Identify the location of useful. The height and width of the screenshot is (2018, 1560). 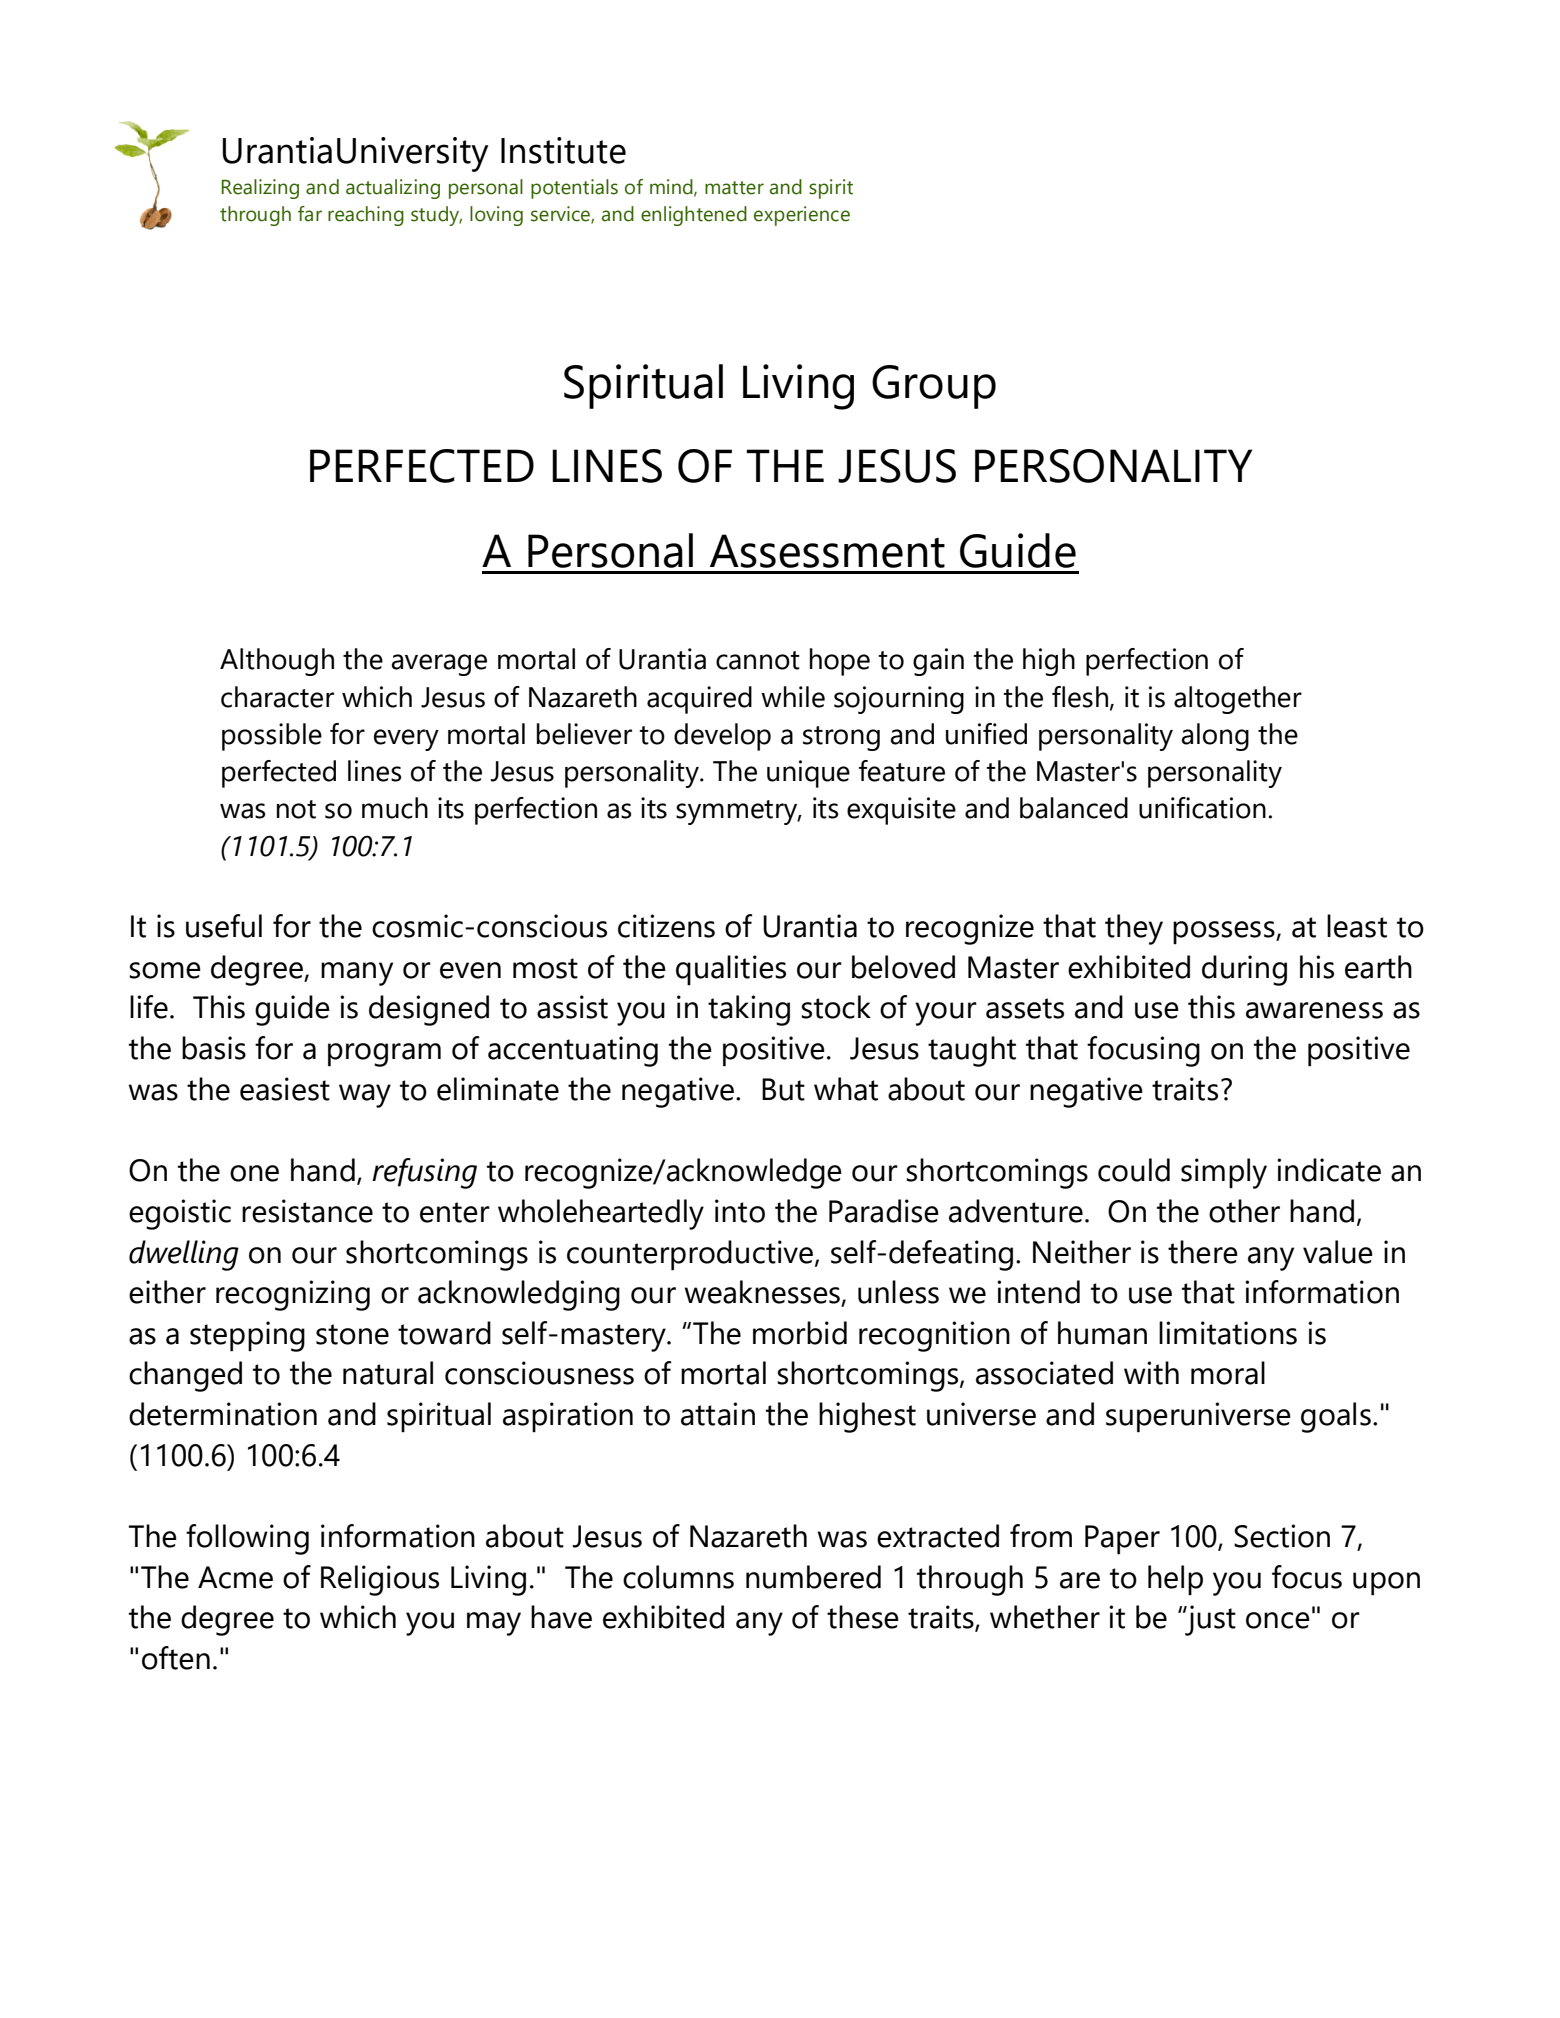
(224, 926).
